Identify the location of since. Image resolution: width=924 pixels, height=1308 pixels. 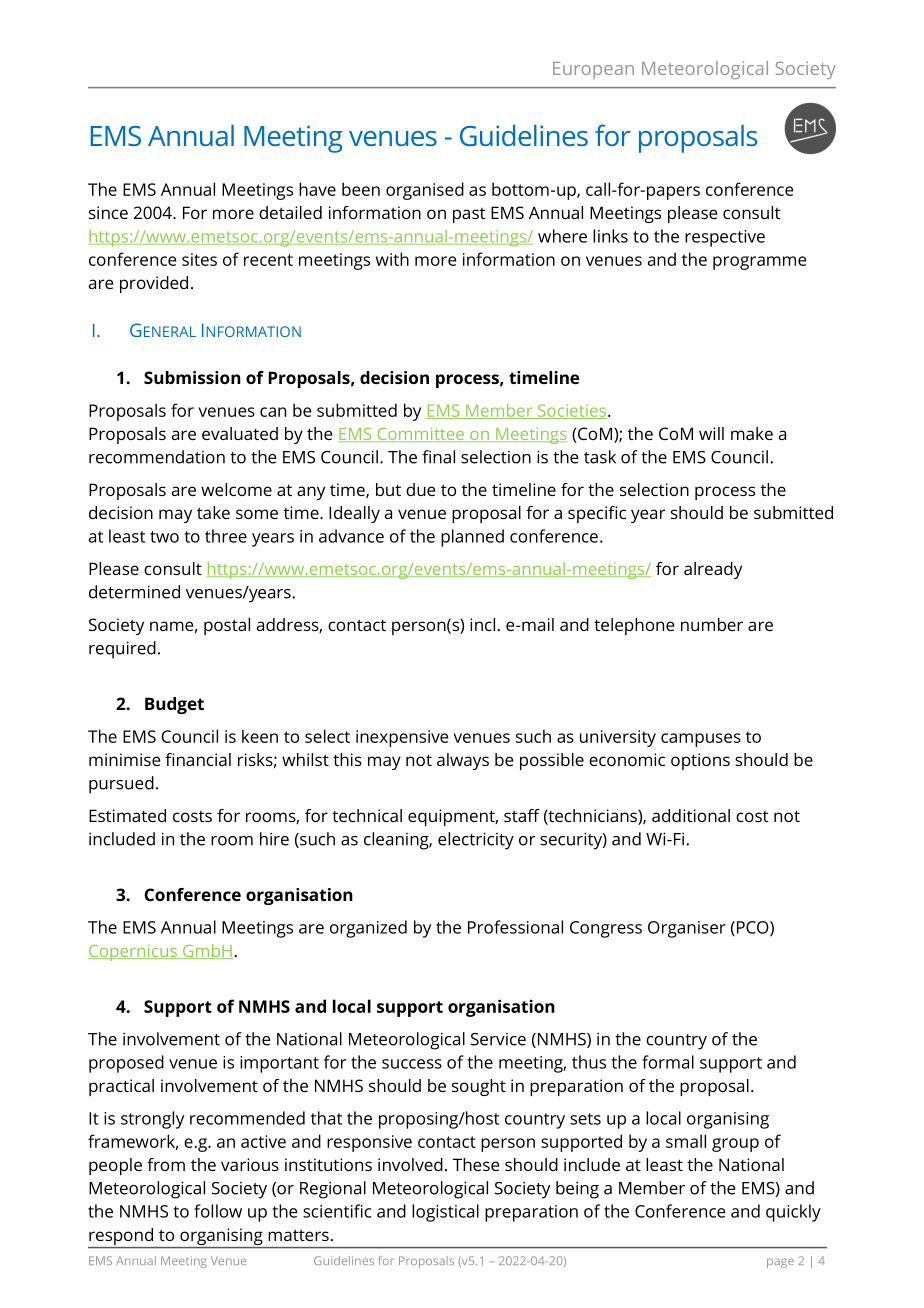
(108, 212).
